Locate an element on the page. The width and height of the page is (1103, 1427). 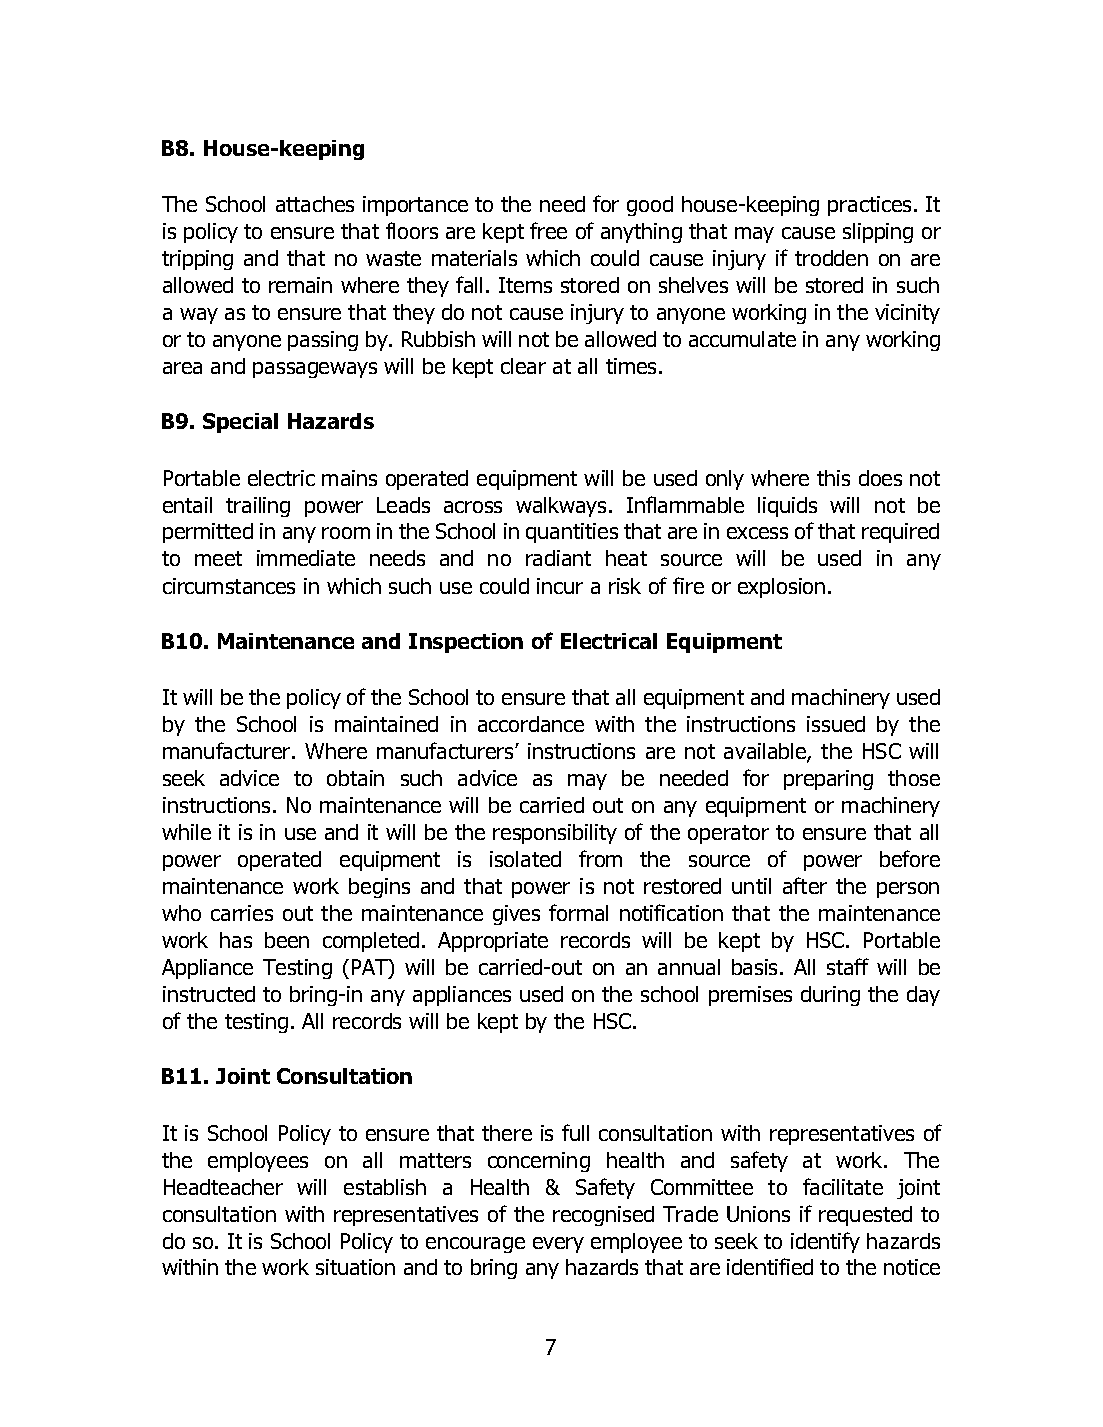
accordance is located at coordinates (531, 724).
